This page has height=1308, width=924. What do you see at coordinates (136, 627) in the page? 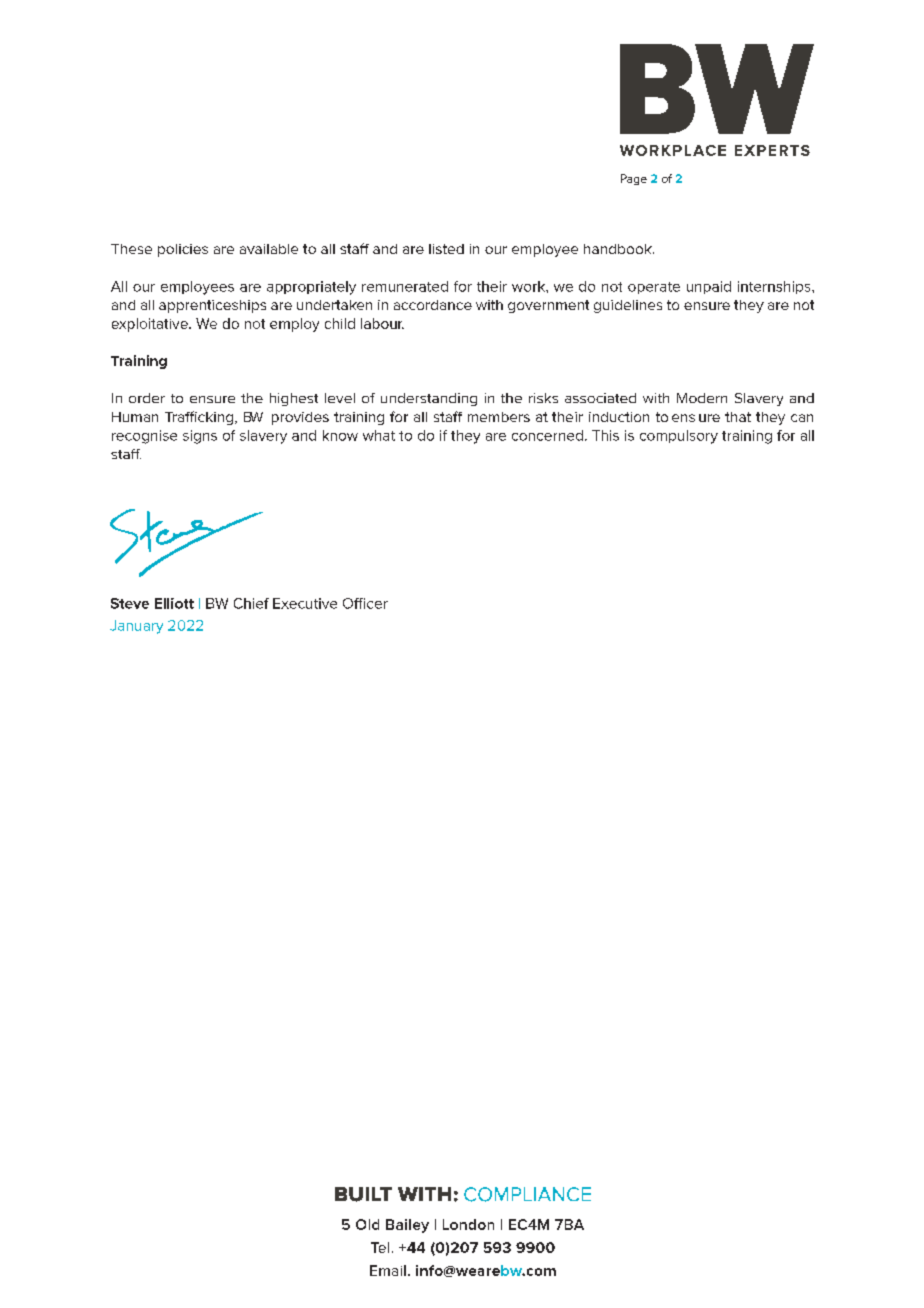
I see `January` at bounding box center [136, 627].
